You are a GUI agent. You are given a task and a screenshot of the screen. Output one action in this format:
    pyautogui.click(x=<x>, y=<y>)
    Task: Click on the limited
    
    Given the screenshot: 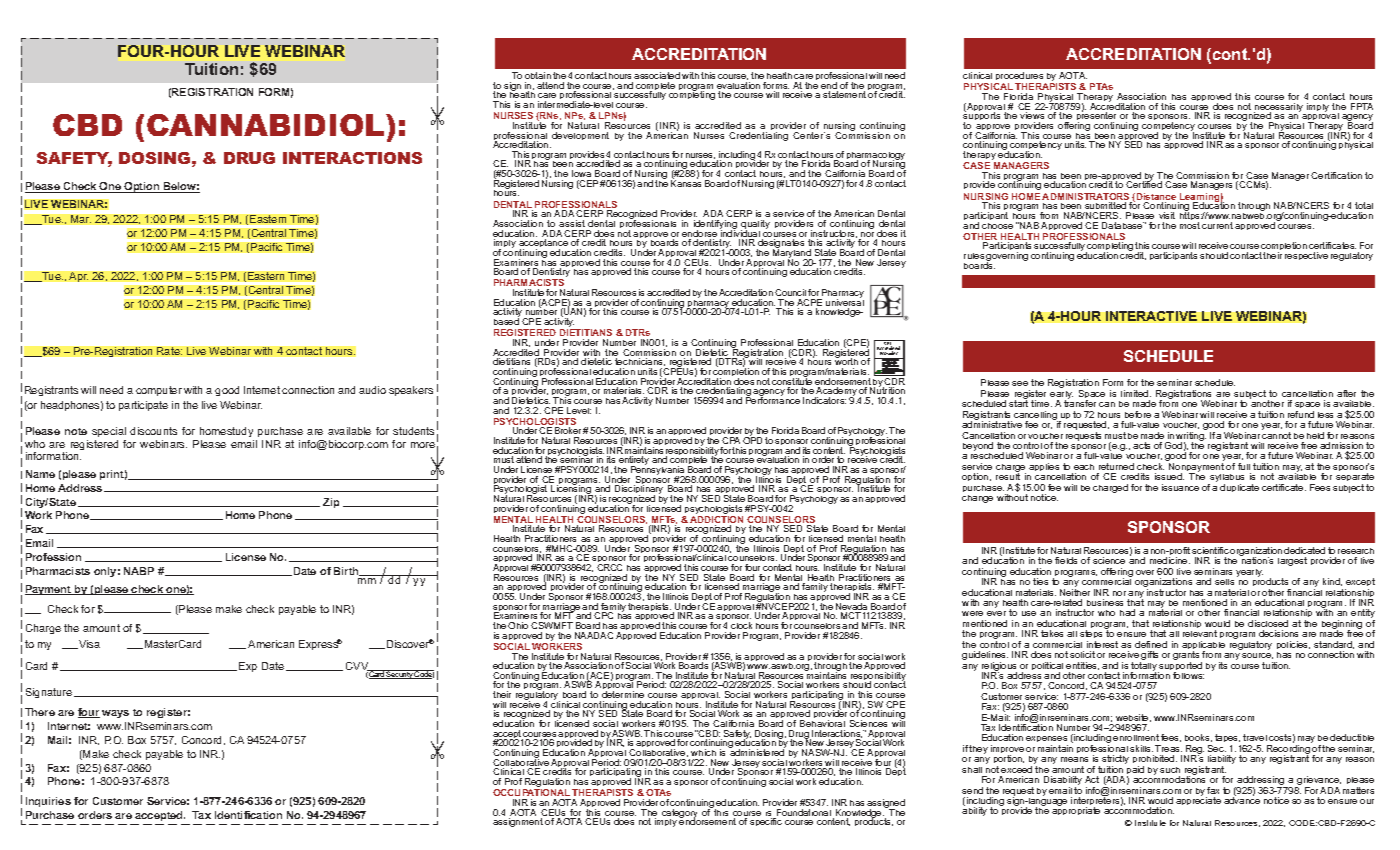 What is the action you would take?
    pyautogui.click(x=1136, y=393)
